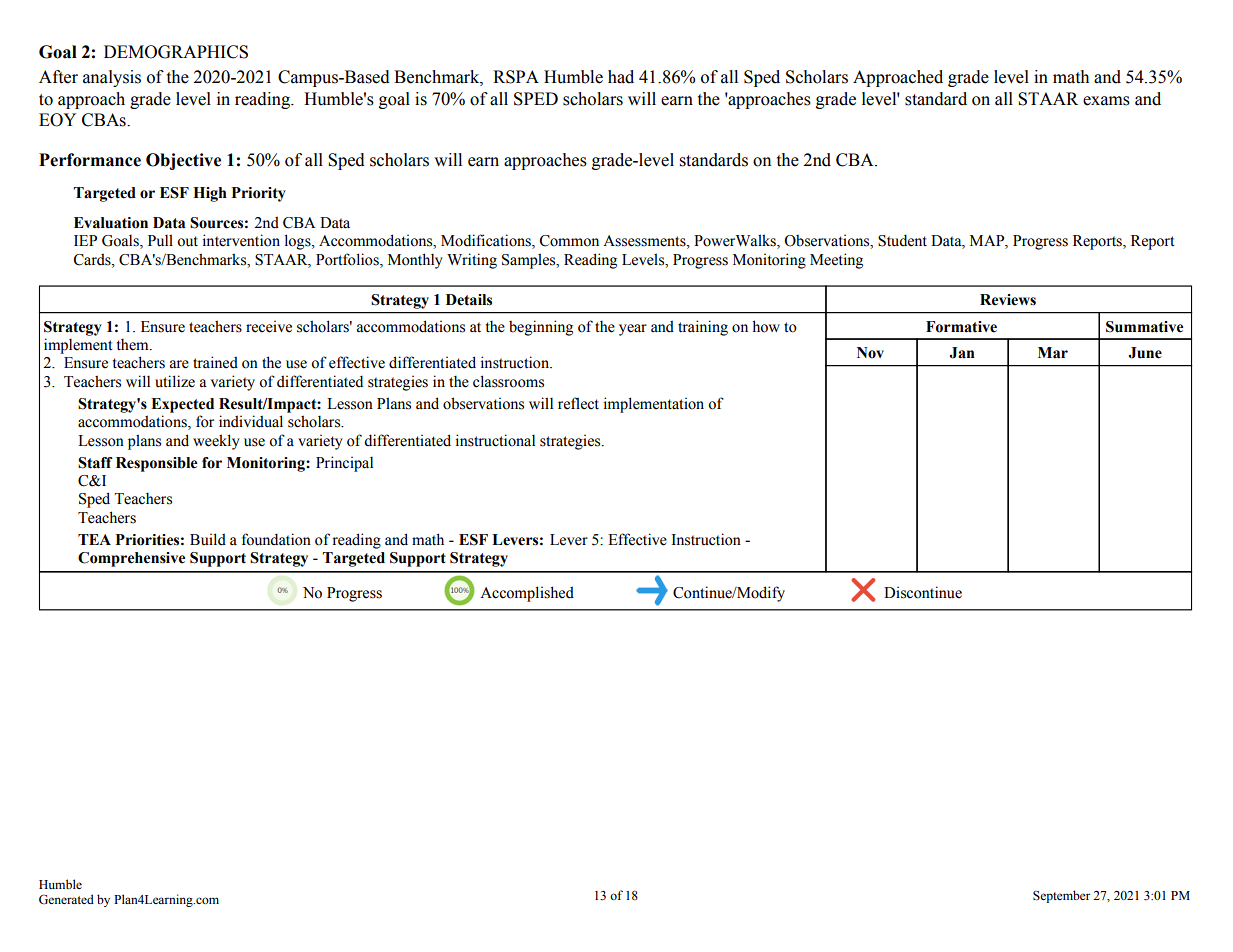 This page has height=952, width=1233. I want to click on exams, so click(1106, 101).
